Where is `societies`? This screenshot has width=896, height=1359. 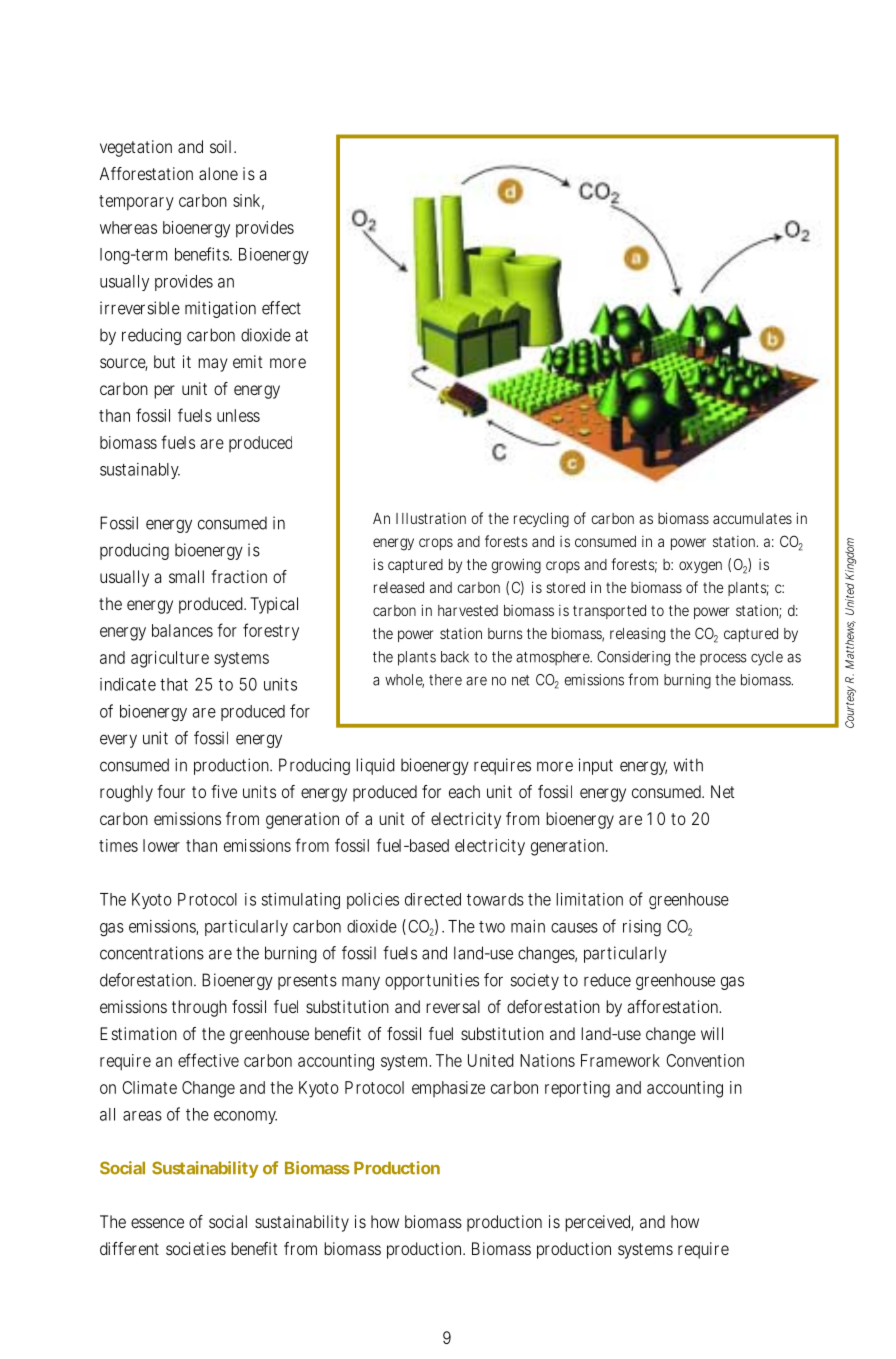 societies is located at coordinates (196, 1248).
